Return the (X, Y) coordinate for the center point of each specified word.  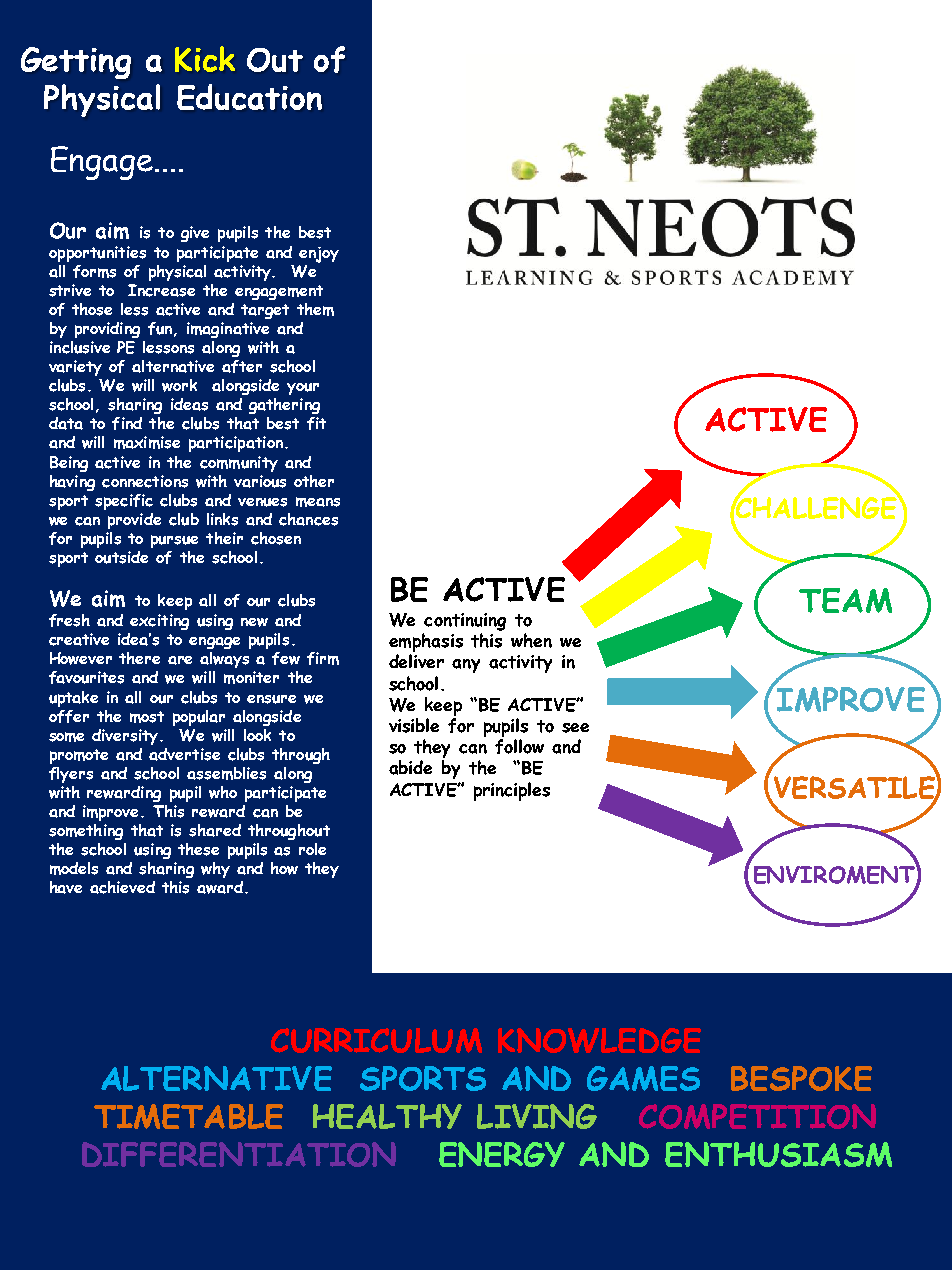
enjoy (319, 255)
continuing (465, 622)
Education (249, 97)
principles (512, 791)
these (198, 849)
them (315, 309)
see (575, 728)
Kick (205, 59)
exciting (159, 622)
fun (160, 328)
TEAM (845, 600)
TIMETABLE (188, 1116)
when (531, 640)
